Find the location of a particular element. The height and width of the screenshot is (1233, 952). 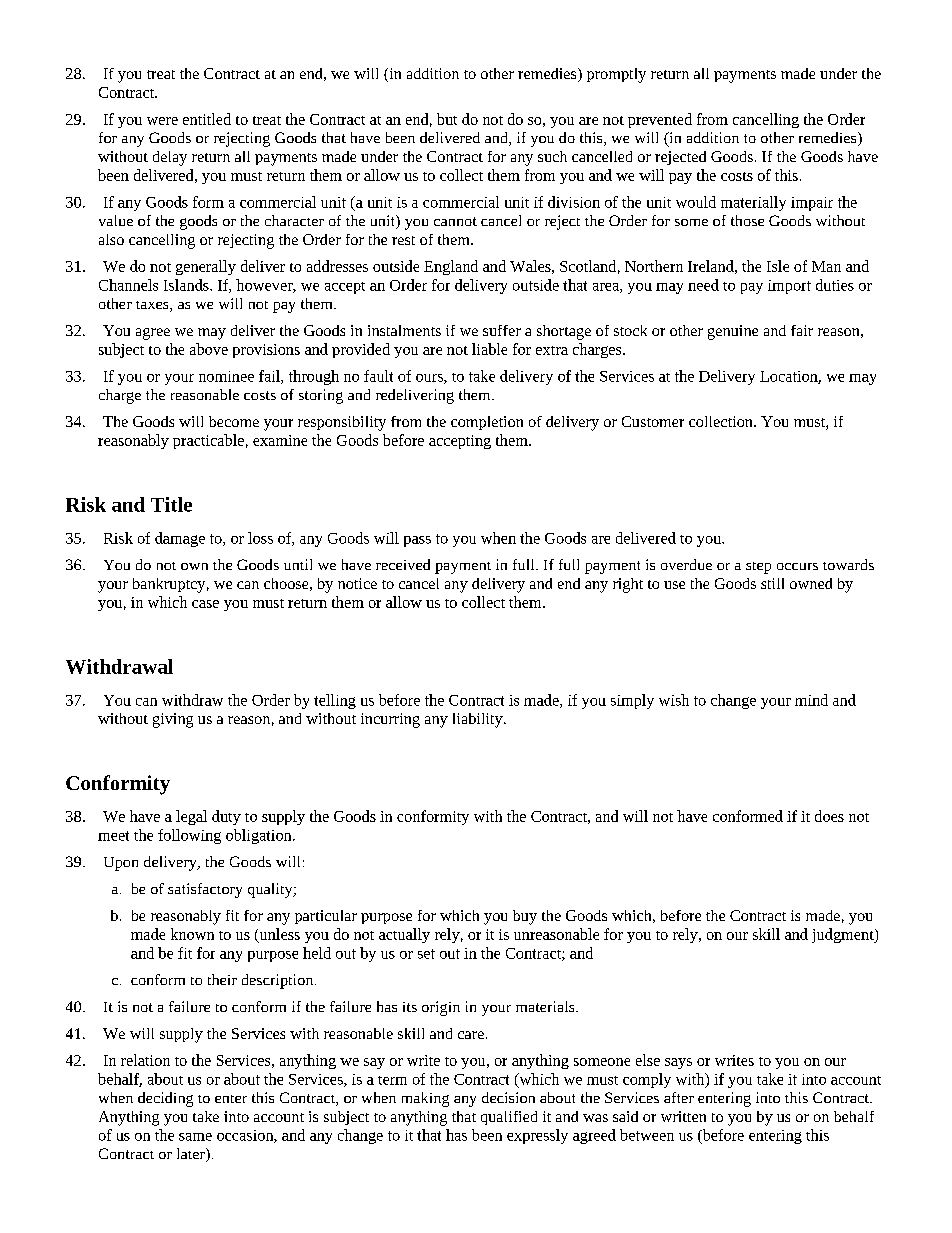

received is located at coordinates (403, 564).
